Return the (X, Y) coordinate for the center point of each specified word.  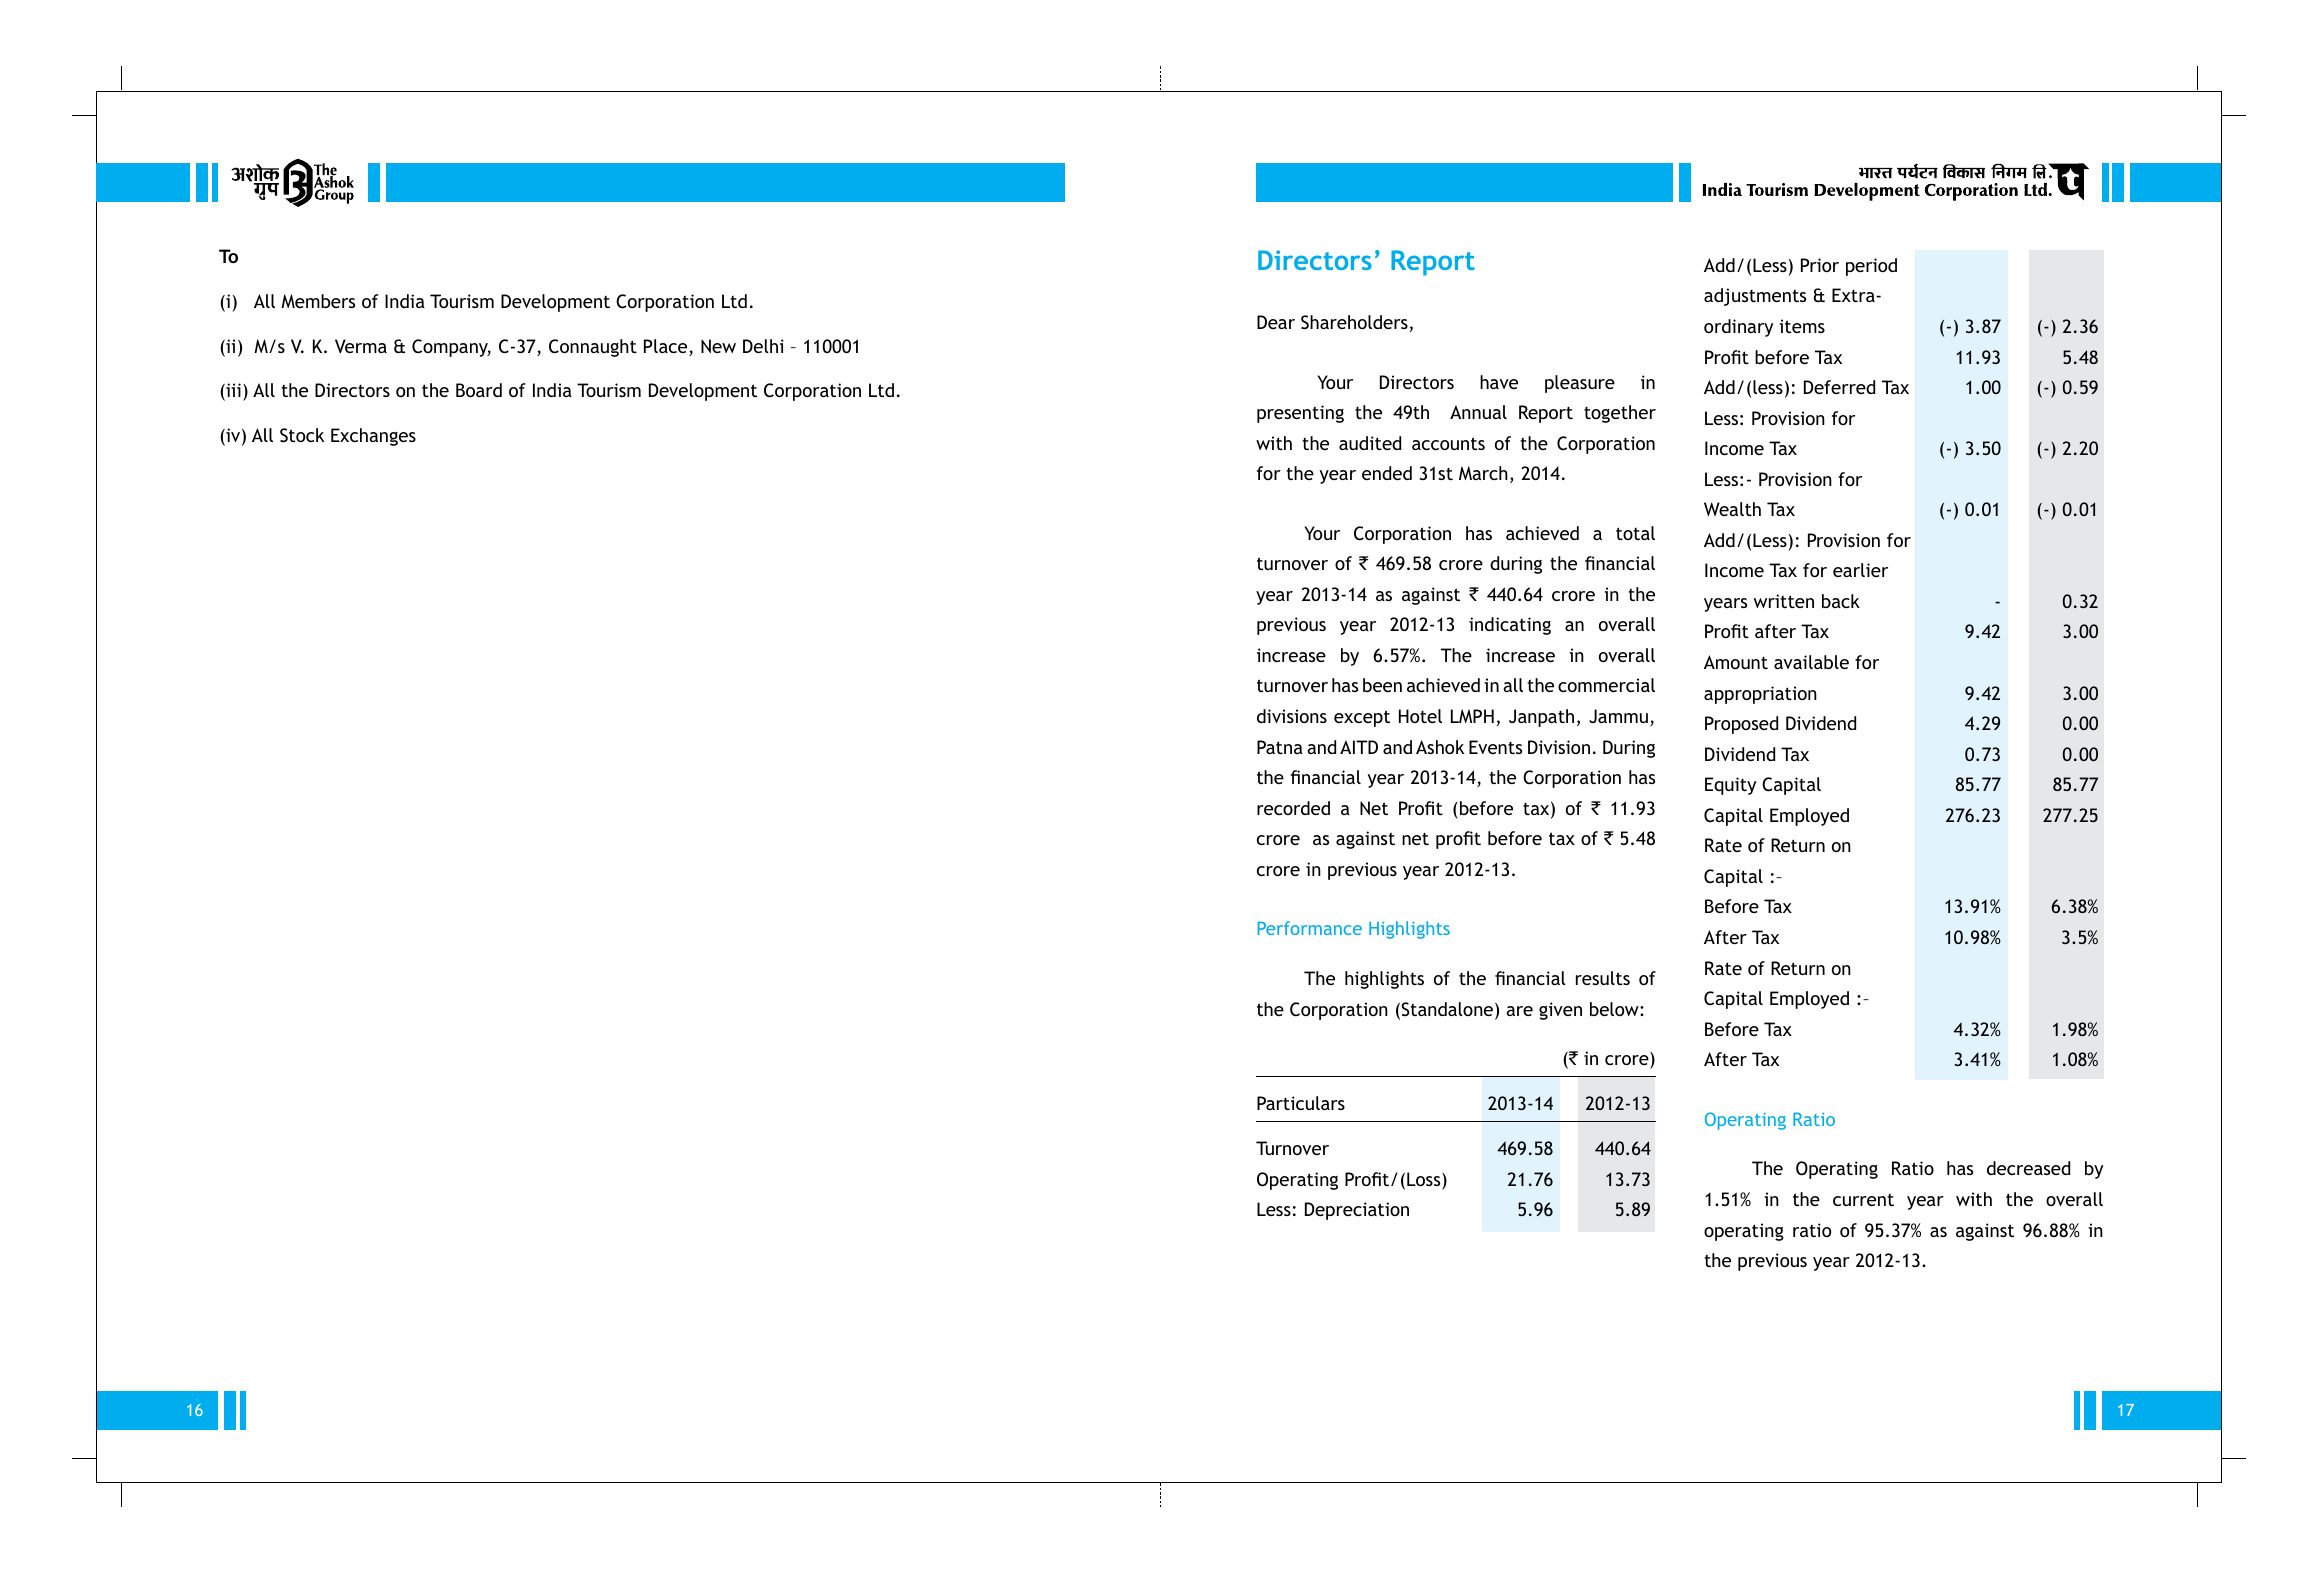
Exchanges (373, 437)
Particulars (1301, 1103)
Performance (1310, 928)
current (1863, 1199)
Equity (1730, 786)
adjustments (1755, 297)
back (1841, 601)
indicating (1510, 626)
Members (318, 301)
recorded (1293, 808)
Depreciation (1357, 1211)
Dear (1276, 322)
